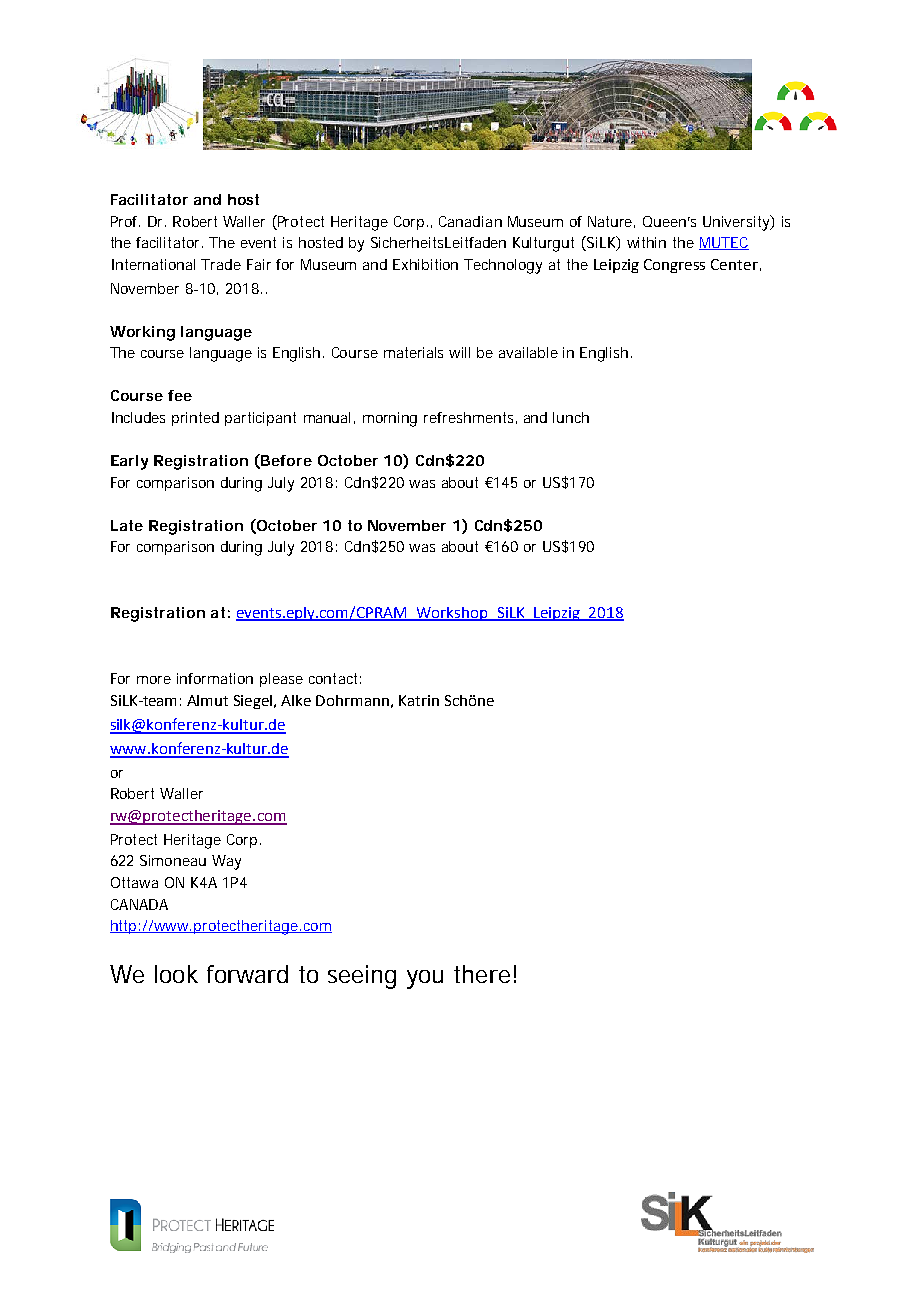 The width and height of the screenshot is (924, 1308). What do you see at coordinates (176, 974) in the screenshot?
I see `look` at bounding box center [176, 974].
